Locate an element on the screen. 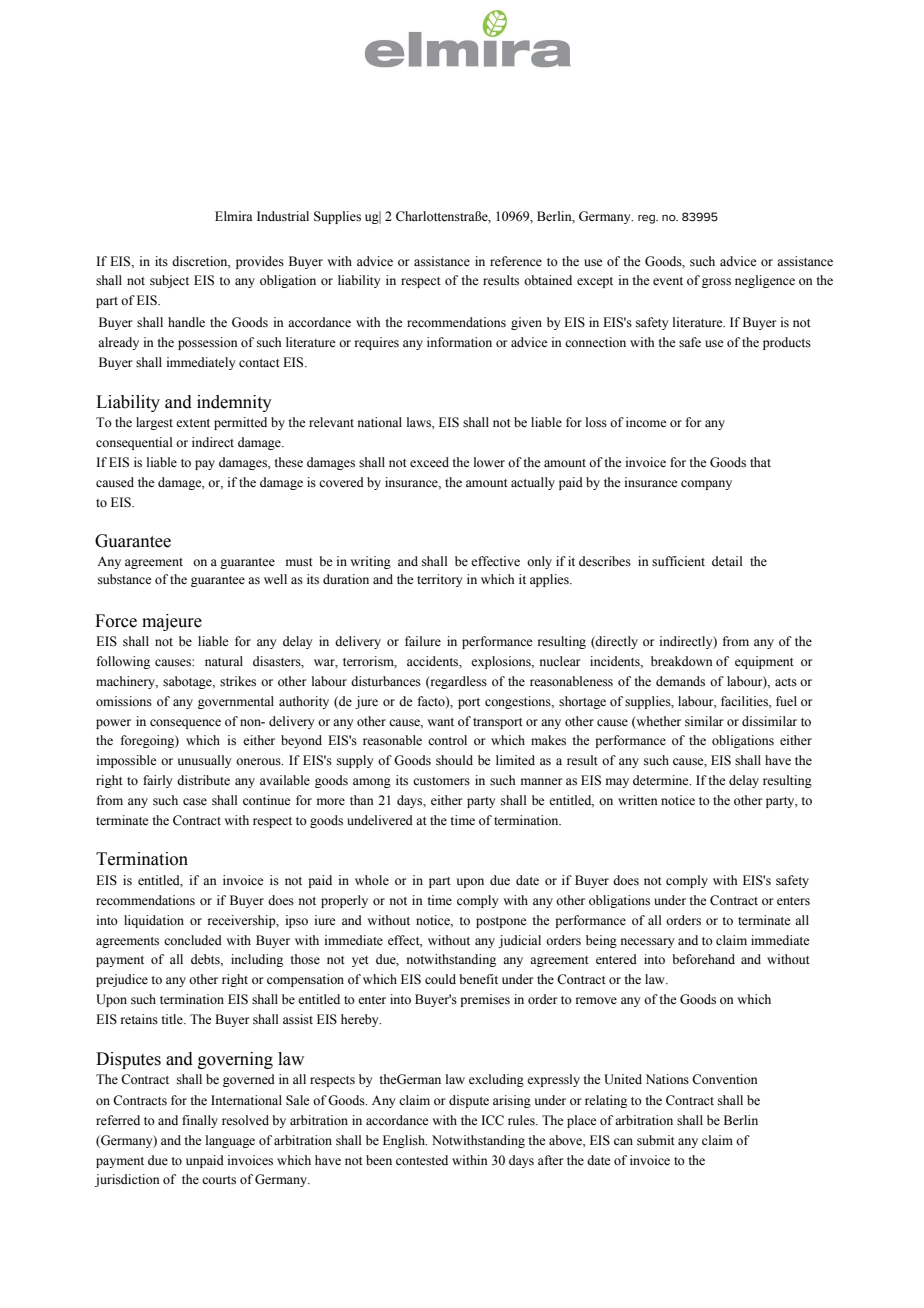 The height and width of the screenshot is (1308, 924). substance is located at coordinates (124, 579).
